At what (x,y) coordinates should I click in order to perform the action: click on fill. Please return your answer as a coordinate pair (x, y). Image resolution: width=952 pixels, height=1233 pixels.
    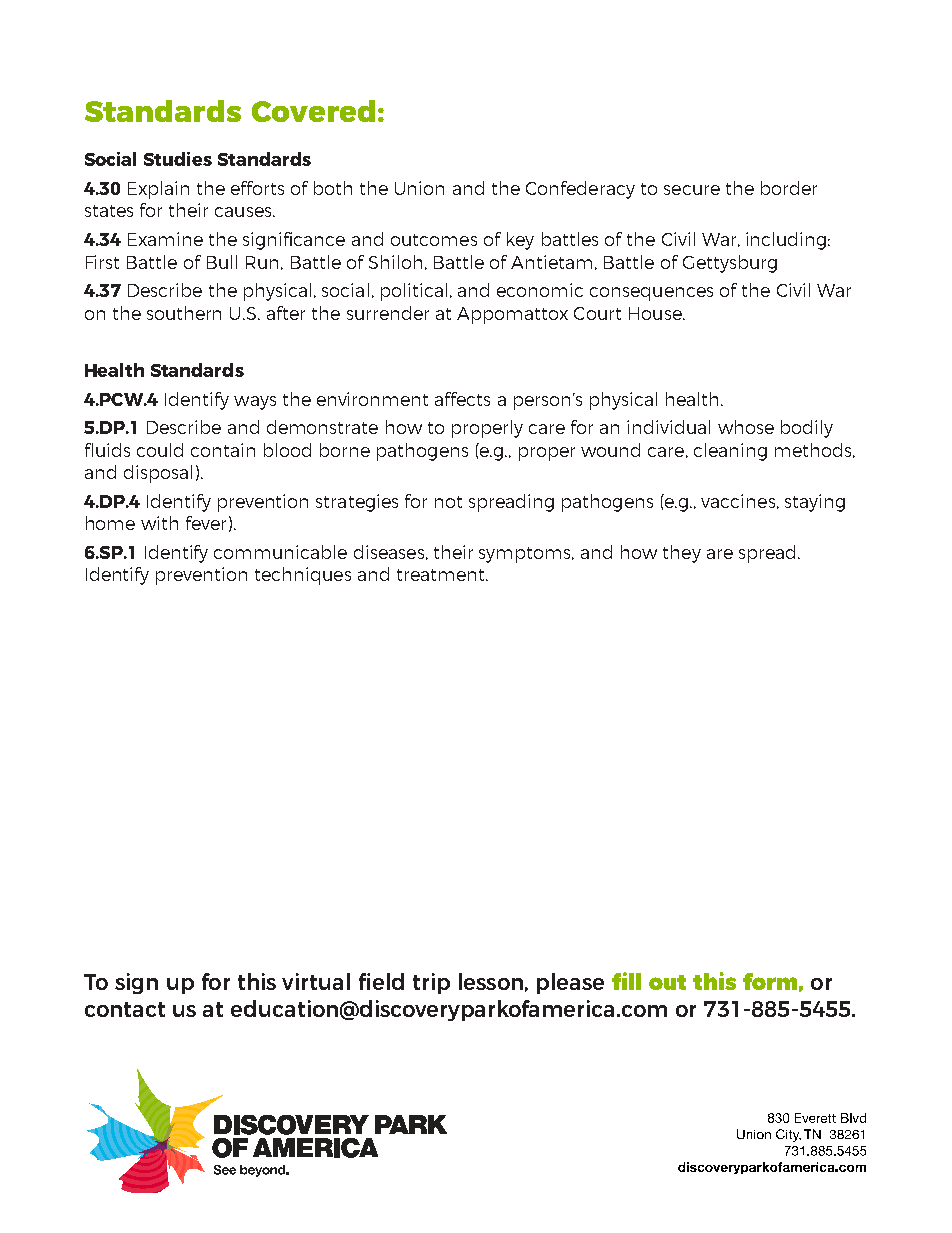
    Looking at the image, I should click on (626, 981).
